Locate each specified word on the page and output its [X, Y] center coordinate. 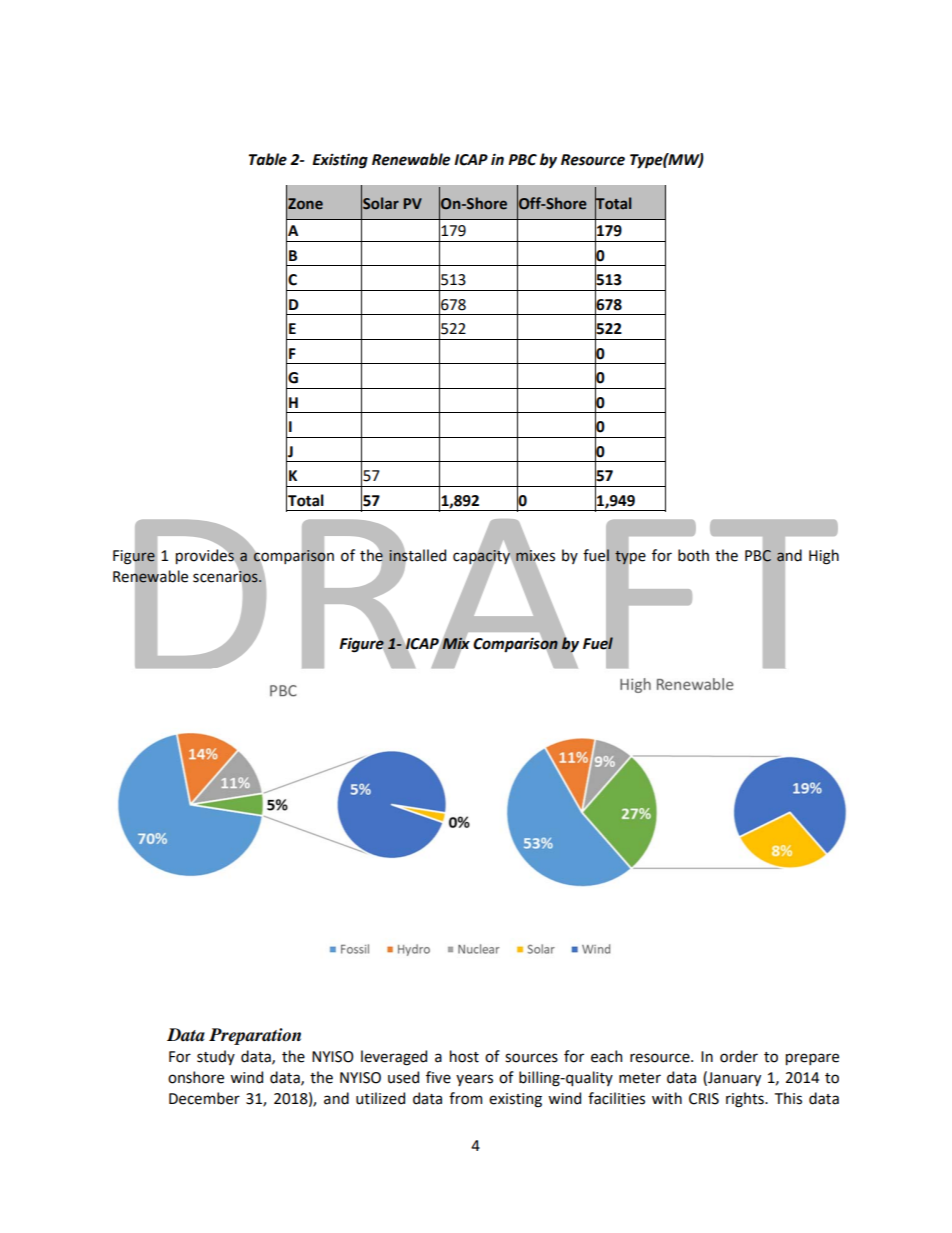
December [204, 1098]
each [606, 1056]
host [464, 1056]
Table [268, 159]
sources [531, 1058]
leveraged [394, 1058]
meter [640, 1078]
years [474, 1080]
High [824, 557]
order [739, 1056]
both [693, 555]
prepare [812, 1059]
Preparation [255, 1036]
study [216, 1057]
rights [746, 1100]
